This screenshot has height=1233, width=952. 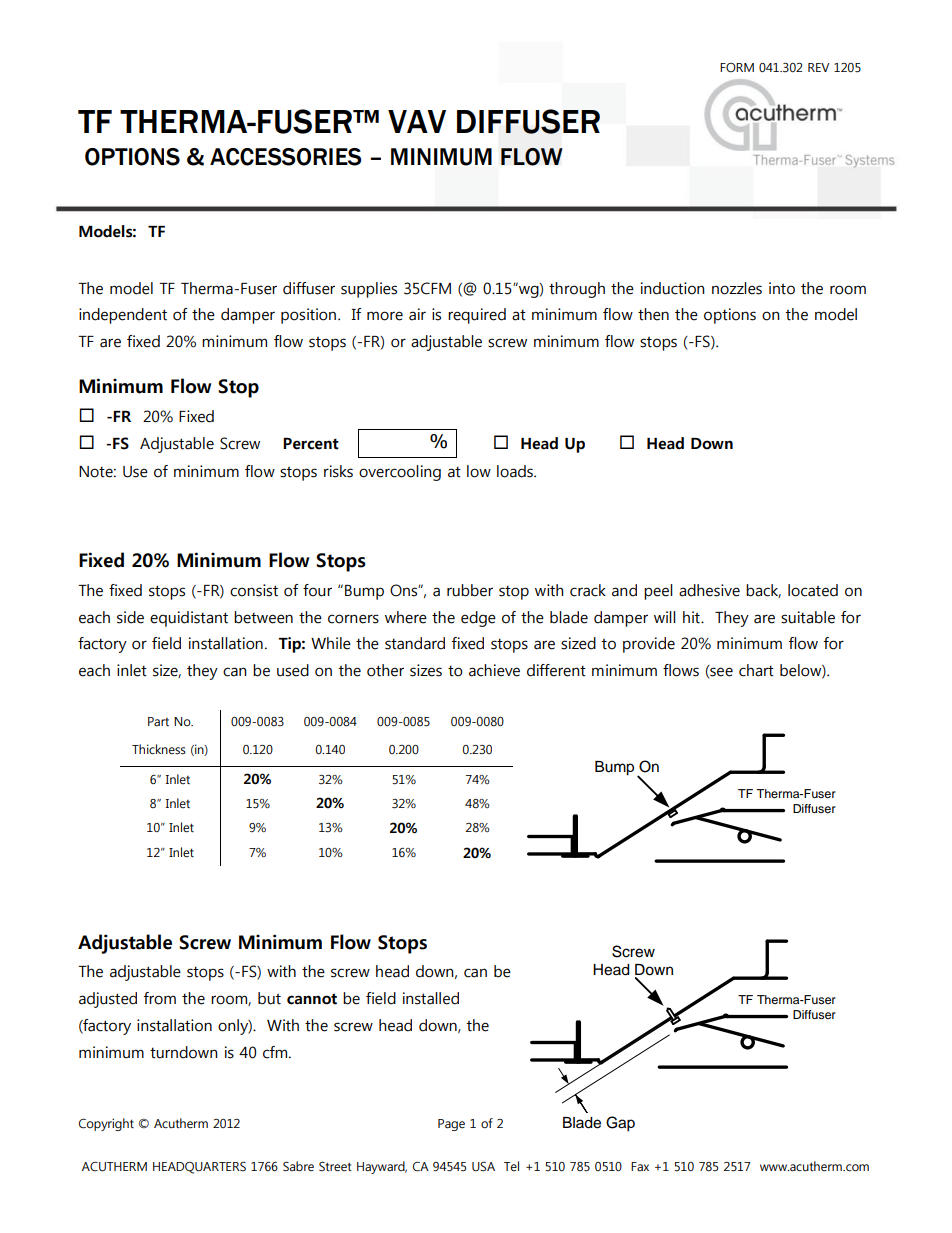 What do you see at coordinates (737, 68) in the screenshot?
I see `FORM` at bounding box center [737, 68].
